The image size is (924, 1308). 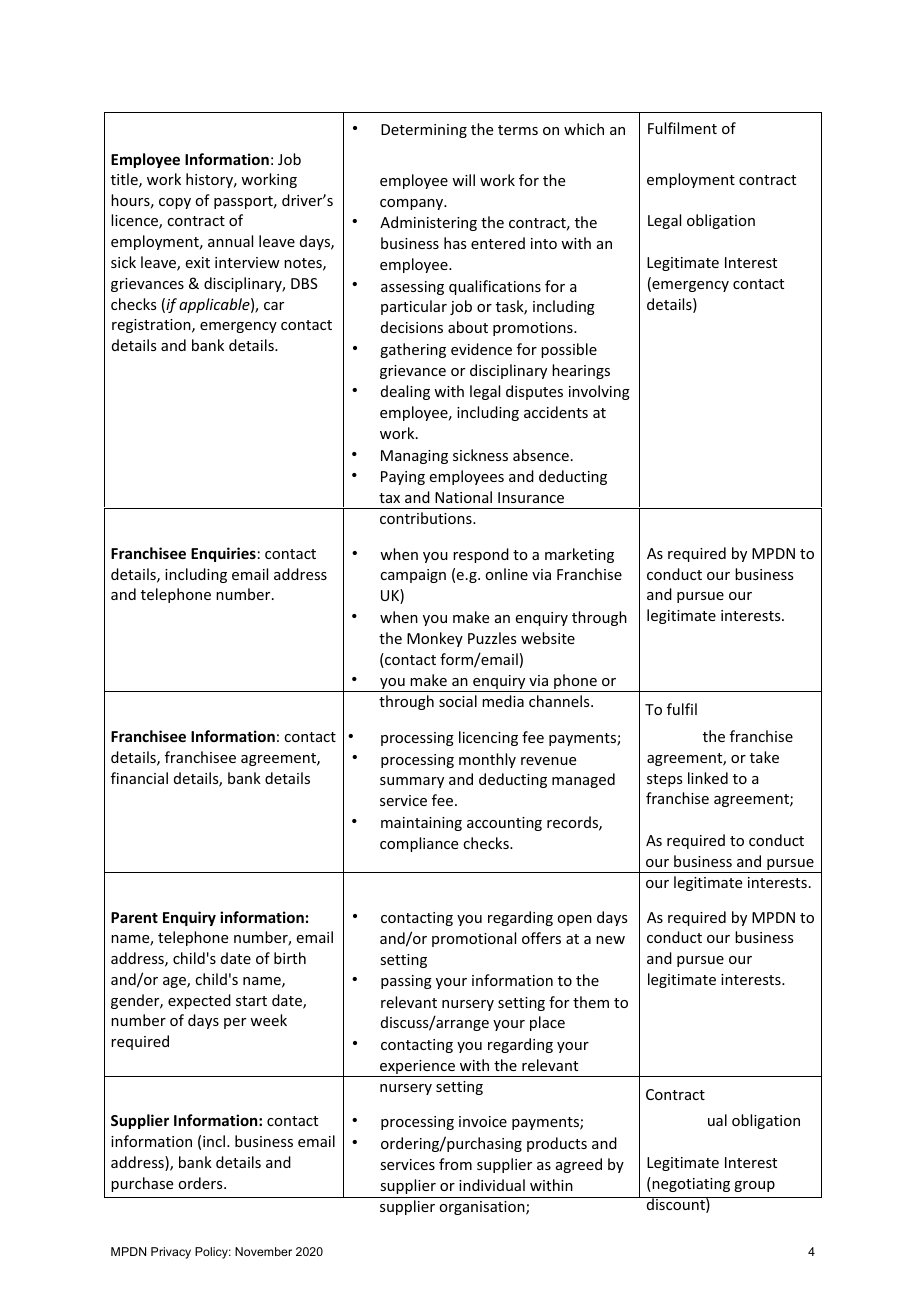 I want to click on history, so click(x=211, y=180).
